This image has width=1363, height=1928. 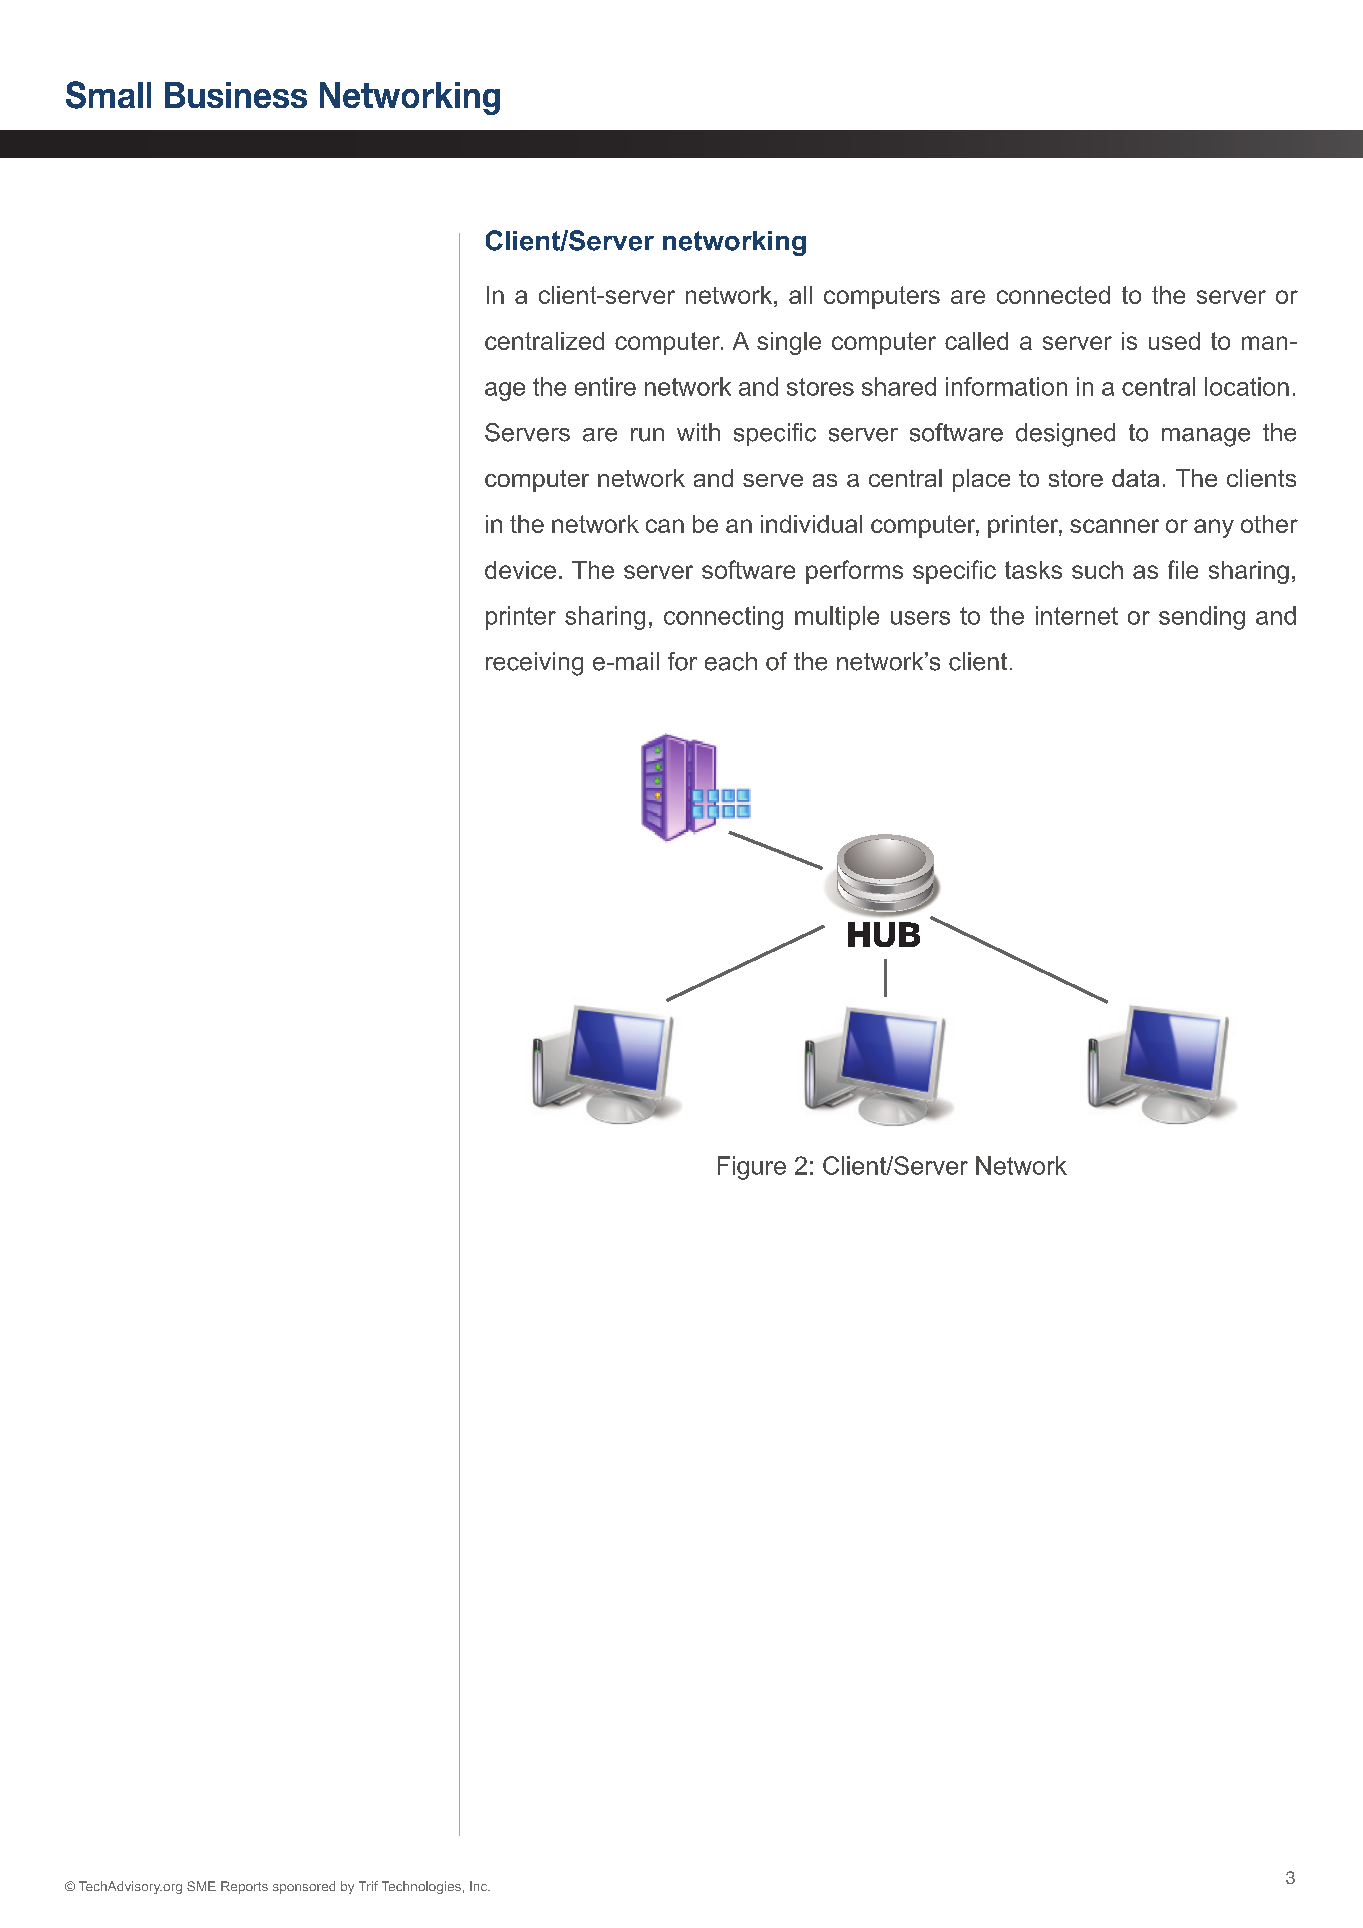 I want to click on single, so click(x=789, y=343).
